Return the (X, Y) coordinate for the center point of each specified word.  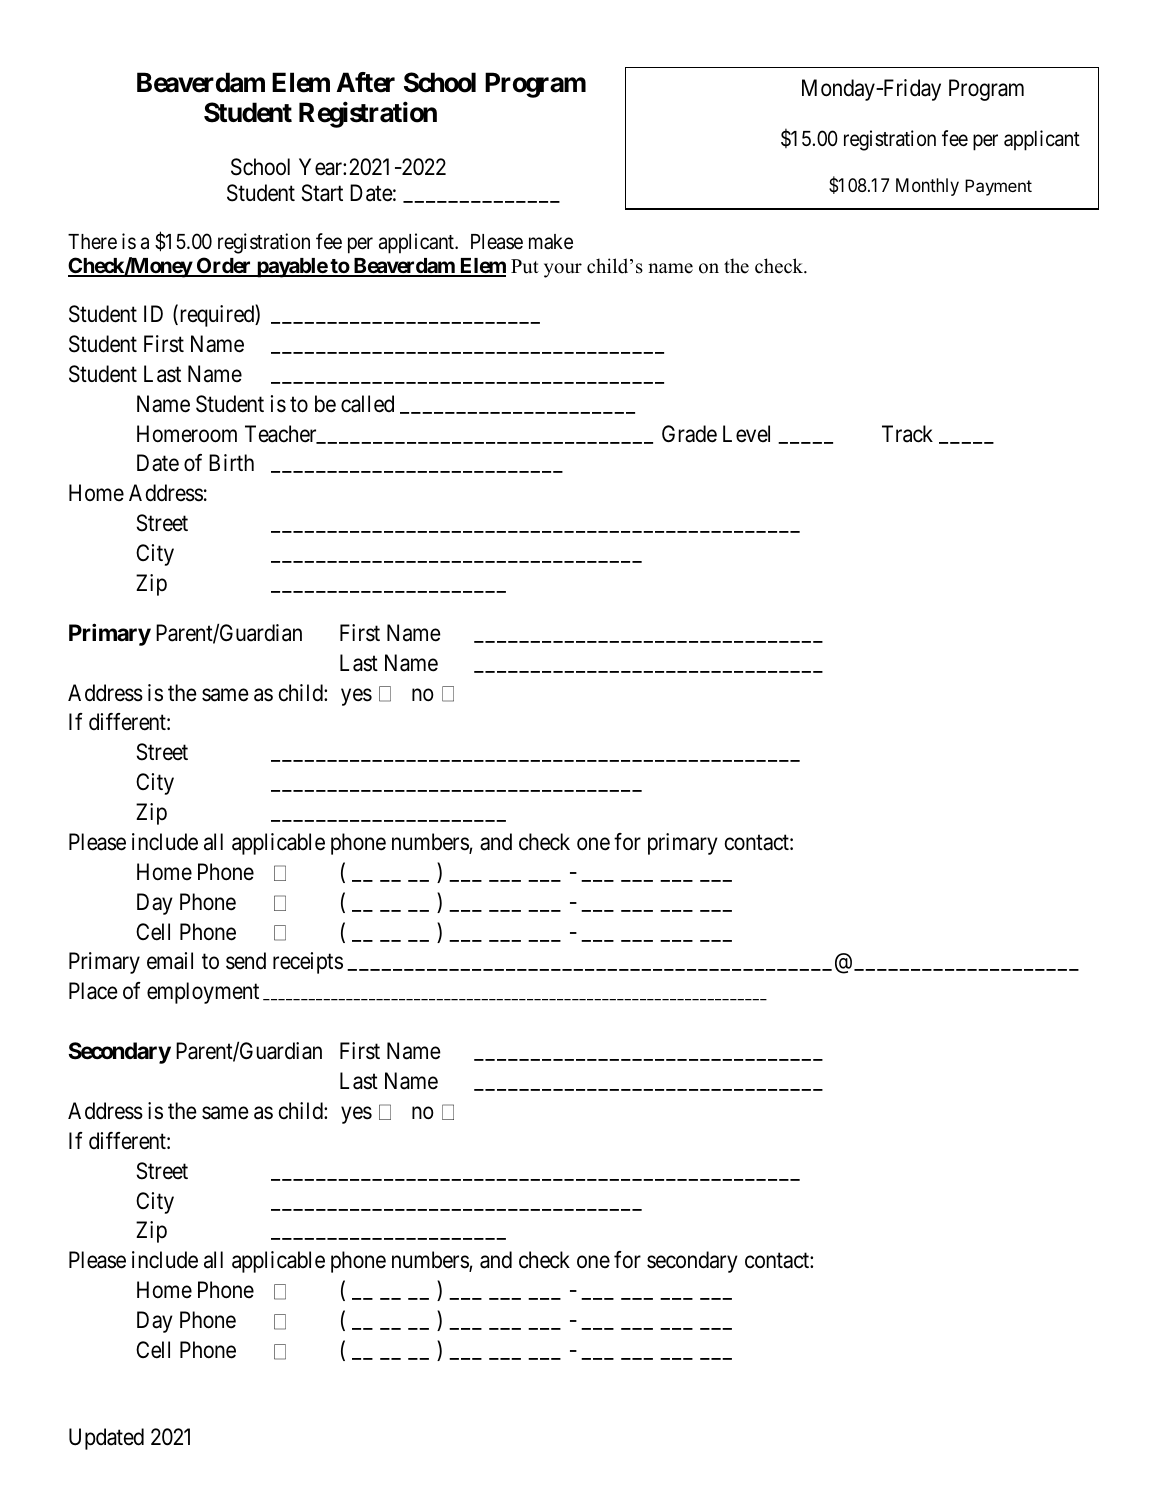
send (246, 961)
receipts (308, 963)
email (170, 961)
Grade (689, 434)
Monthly (927, 187)
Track (907, 434)
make (551, 242)
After (366, 82)
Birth (231, 462)
